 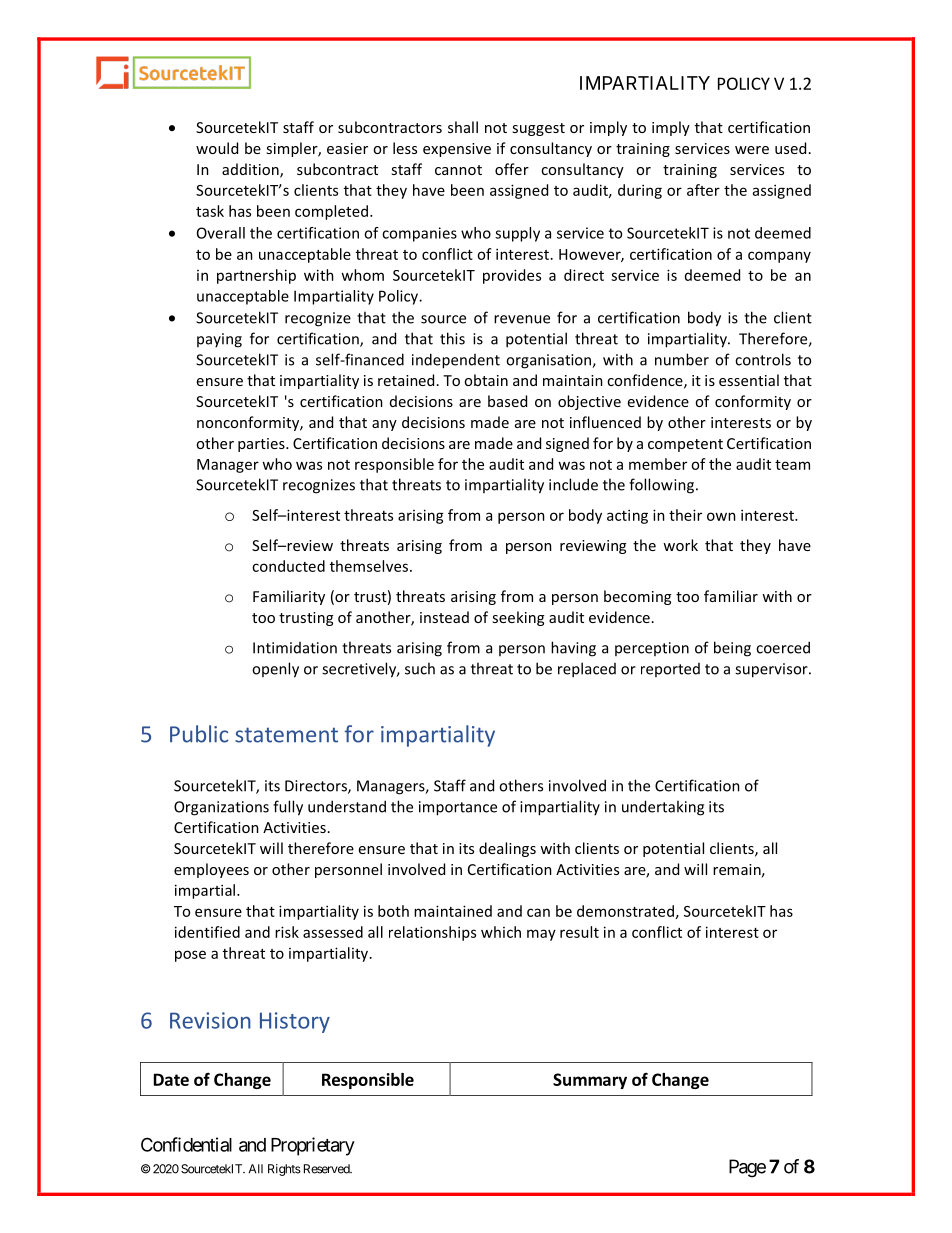 I want to click on were, so click(x=752, y=150).
